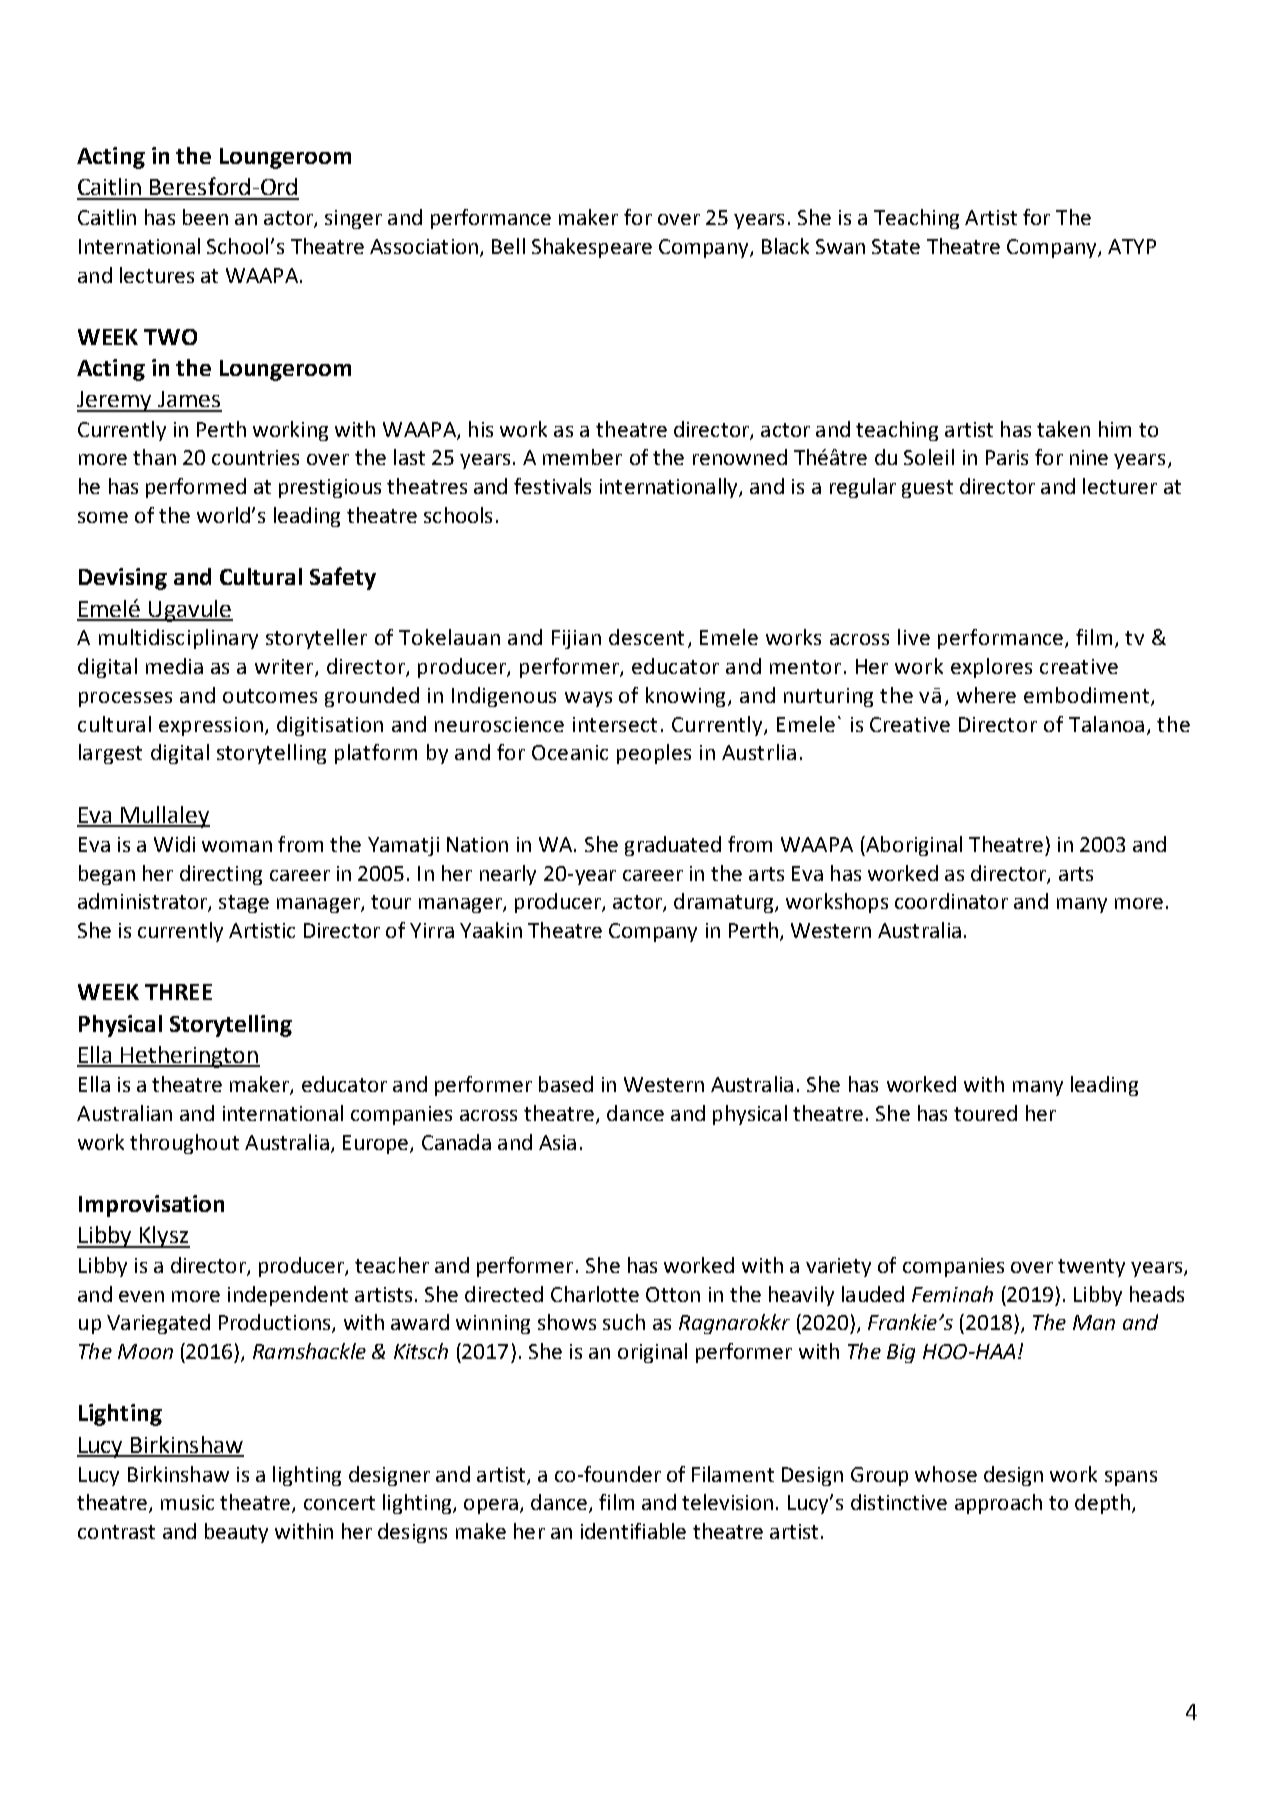 This screenshot has width=1274, height=1802. What do you see at coordinates (998, 1504) in the screenshot?
I see `approach` at bounding box center [998, 1504].
